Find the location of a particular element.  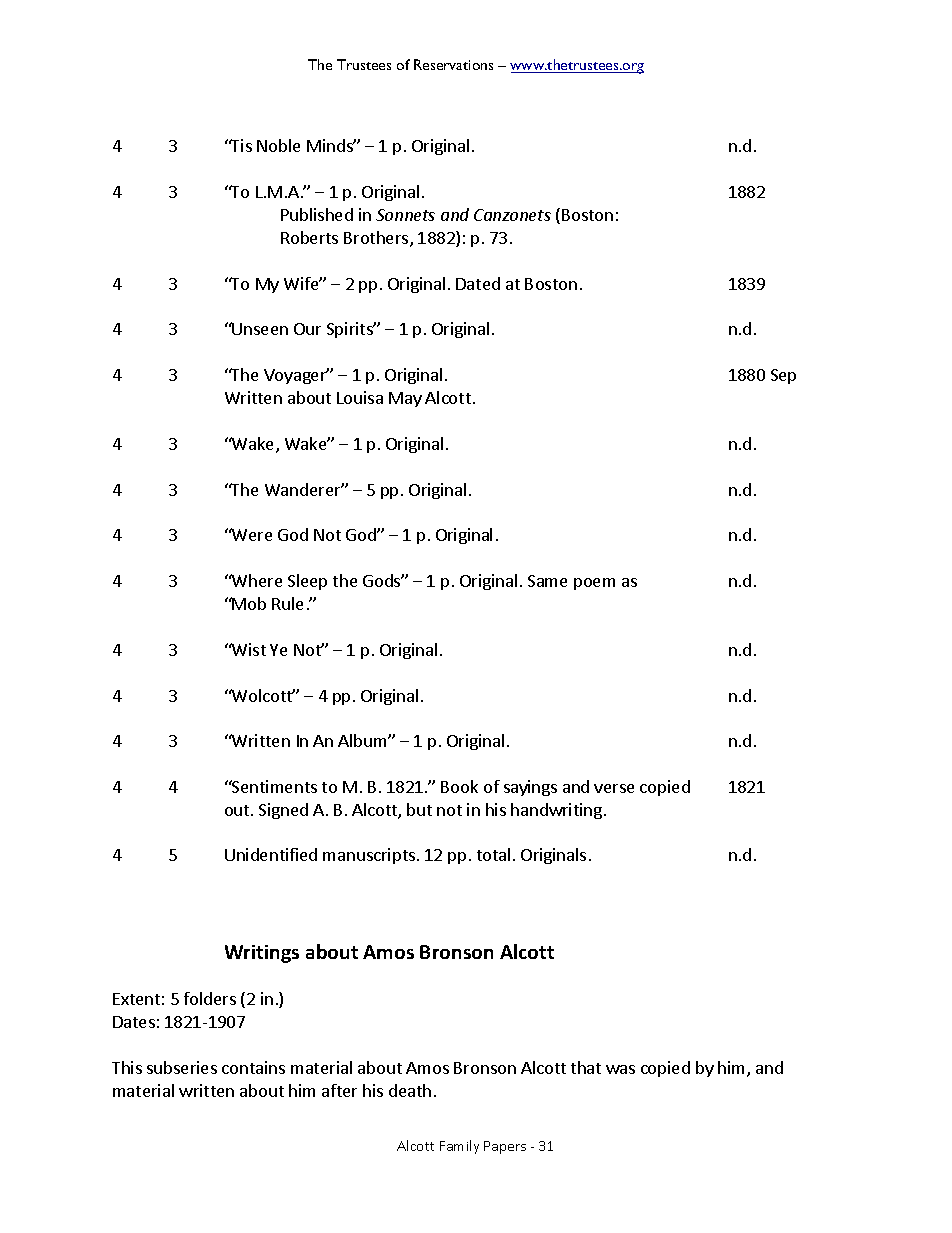

verse is located at coordinates (614, 788).
